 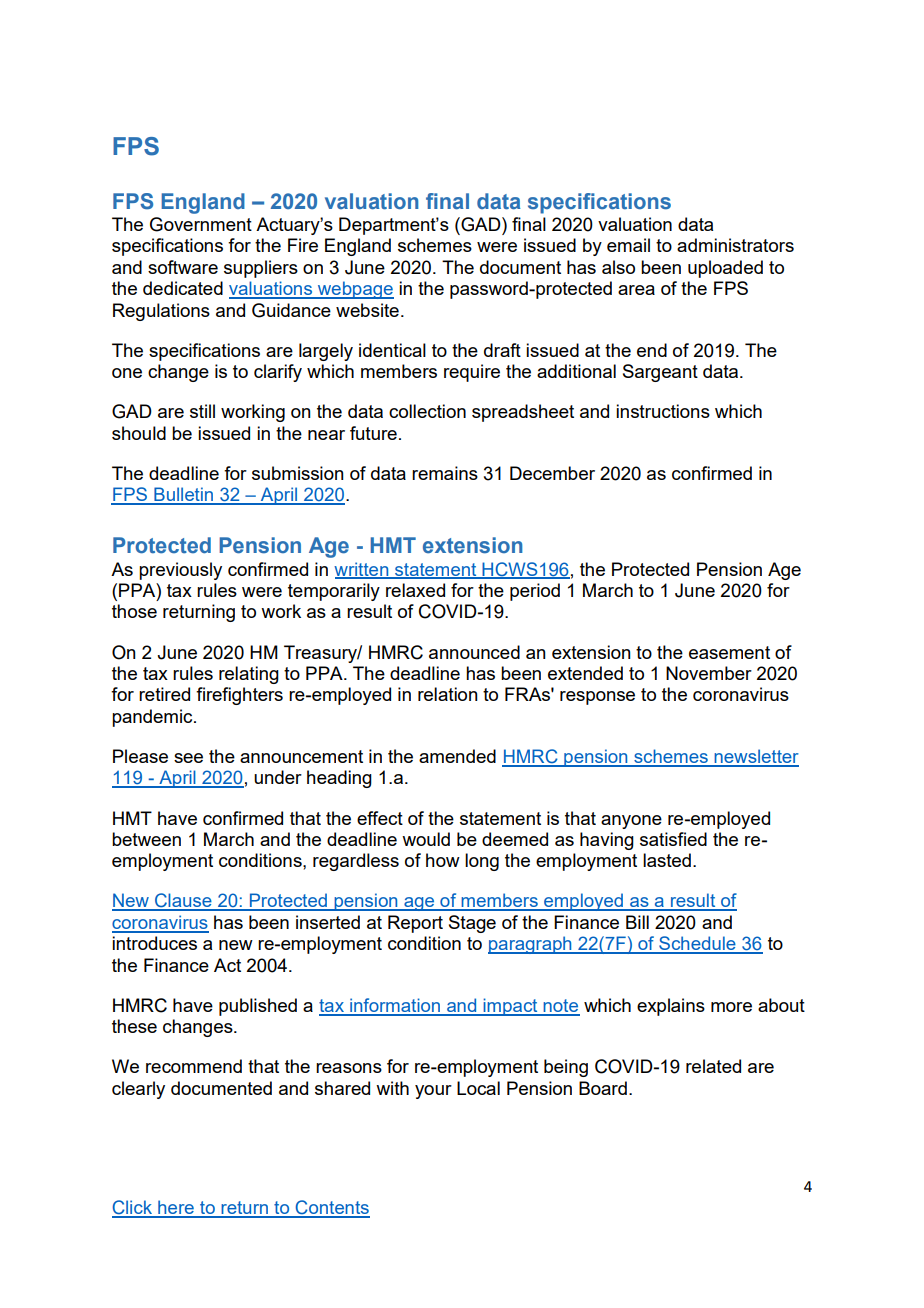 What do you see at coordinates (433, 1092) in the document?
I see `your` at bounding box center [433, 1092].
